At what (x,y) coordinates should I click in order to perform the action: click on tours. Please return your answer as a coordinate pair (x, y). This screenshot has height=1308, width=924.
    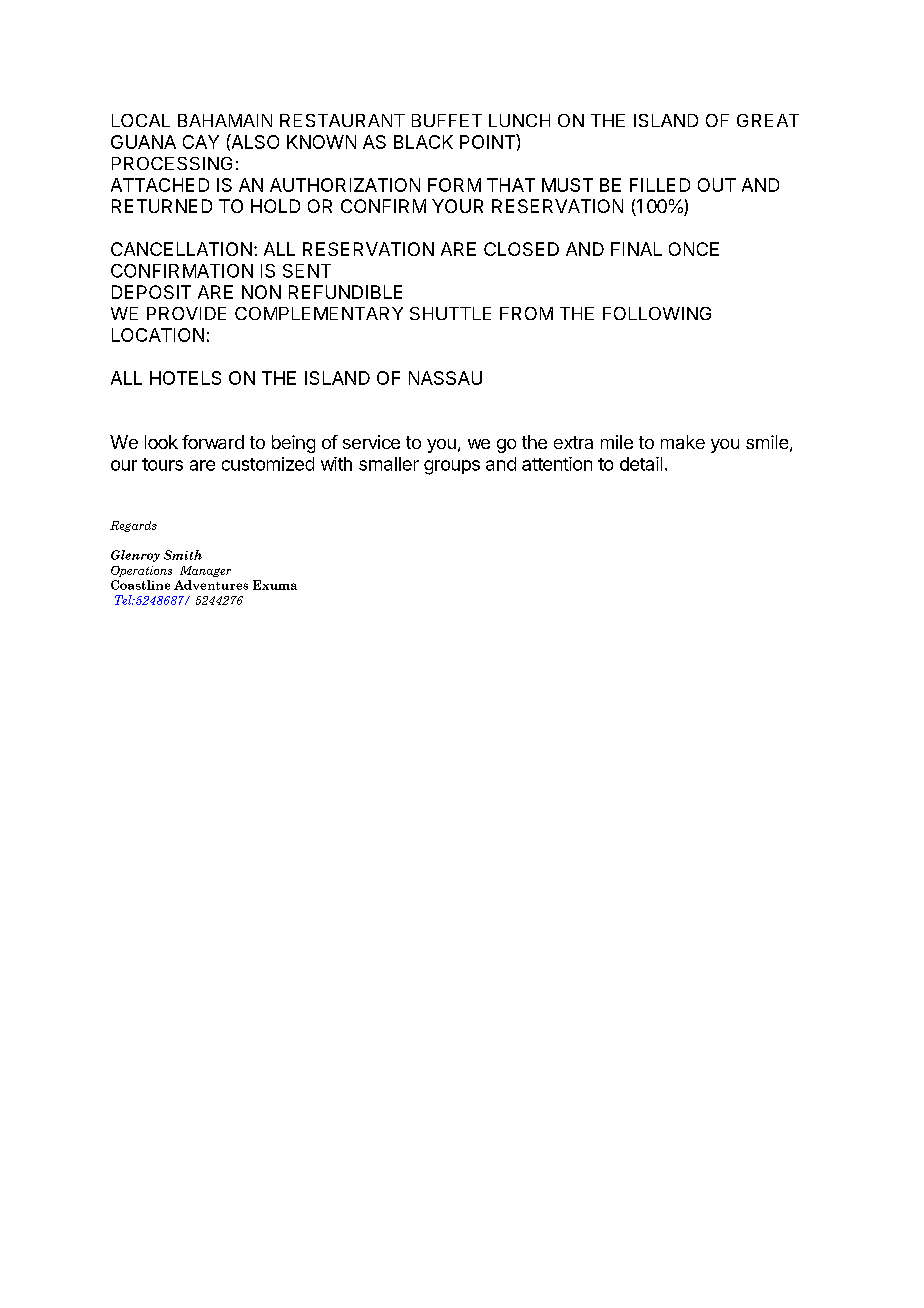
    Looking at the image, I should click on (162, 464).
